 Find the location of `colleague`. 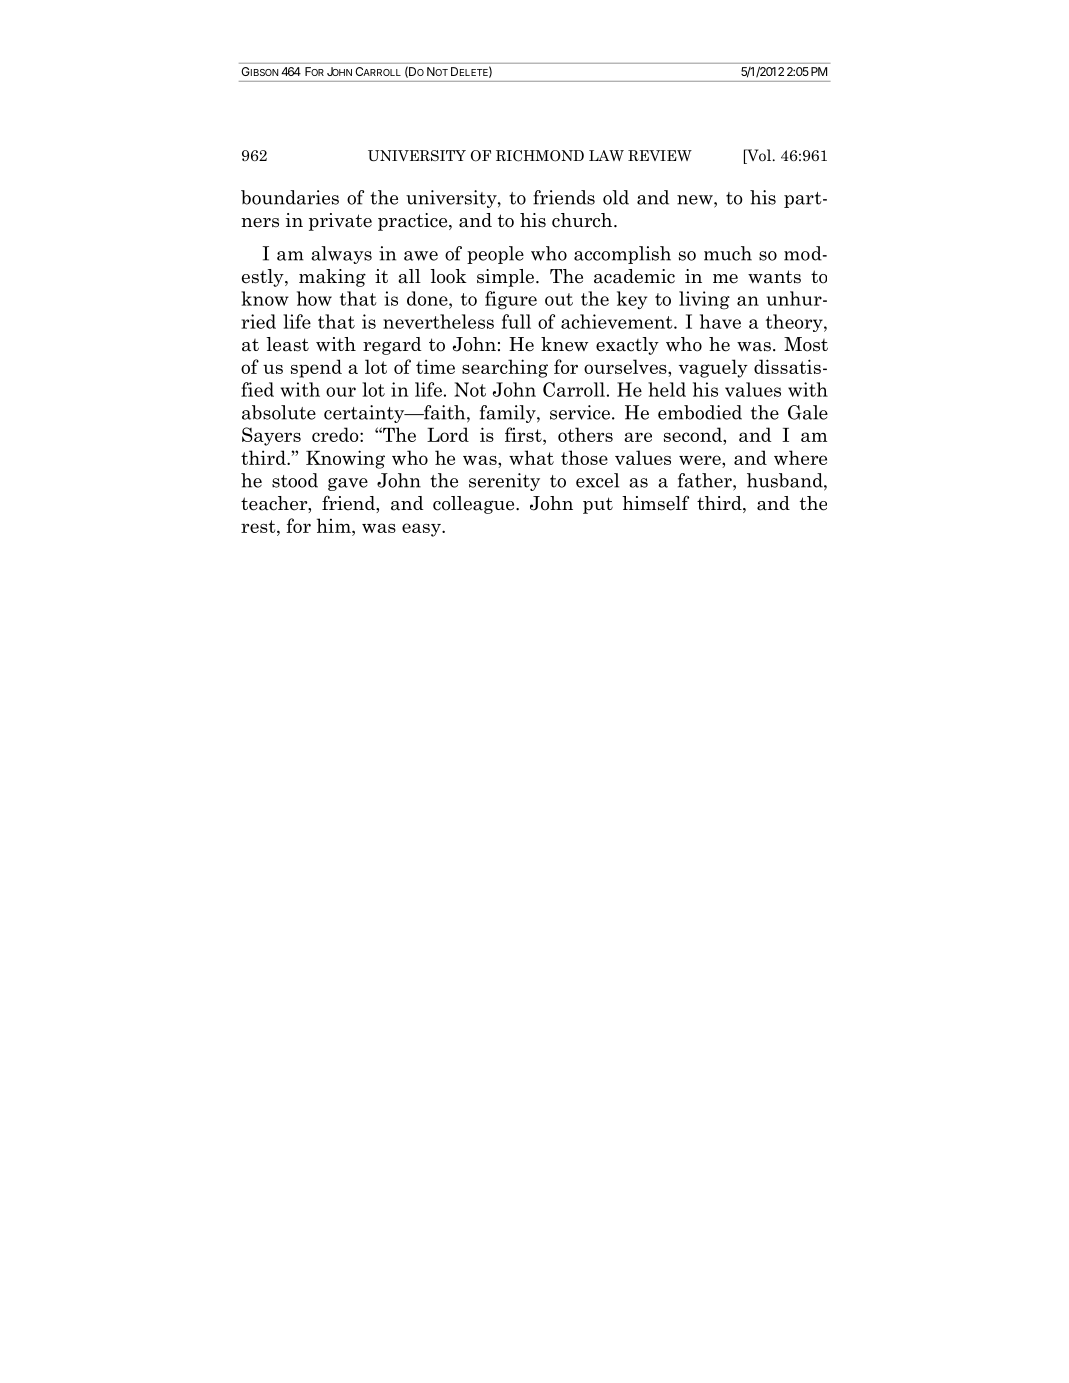

colleague is located at coordinates (475, 505).
